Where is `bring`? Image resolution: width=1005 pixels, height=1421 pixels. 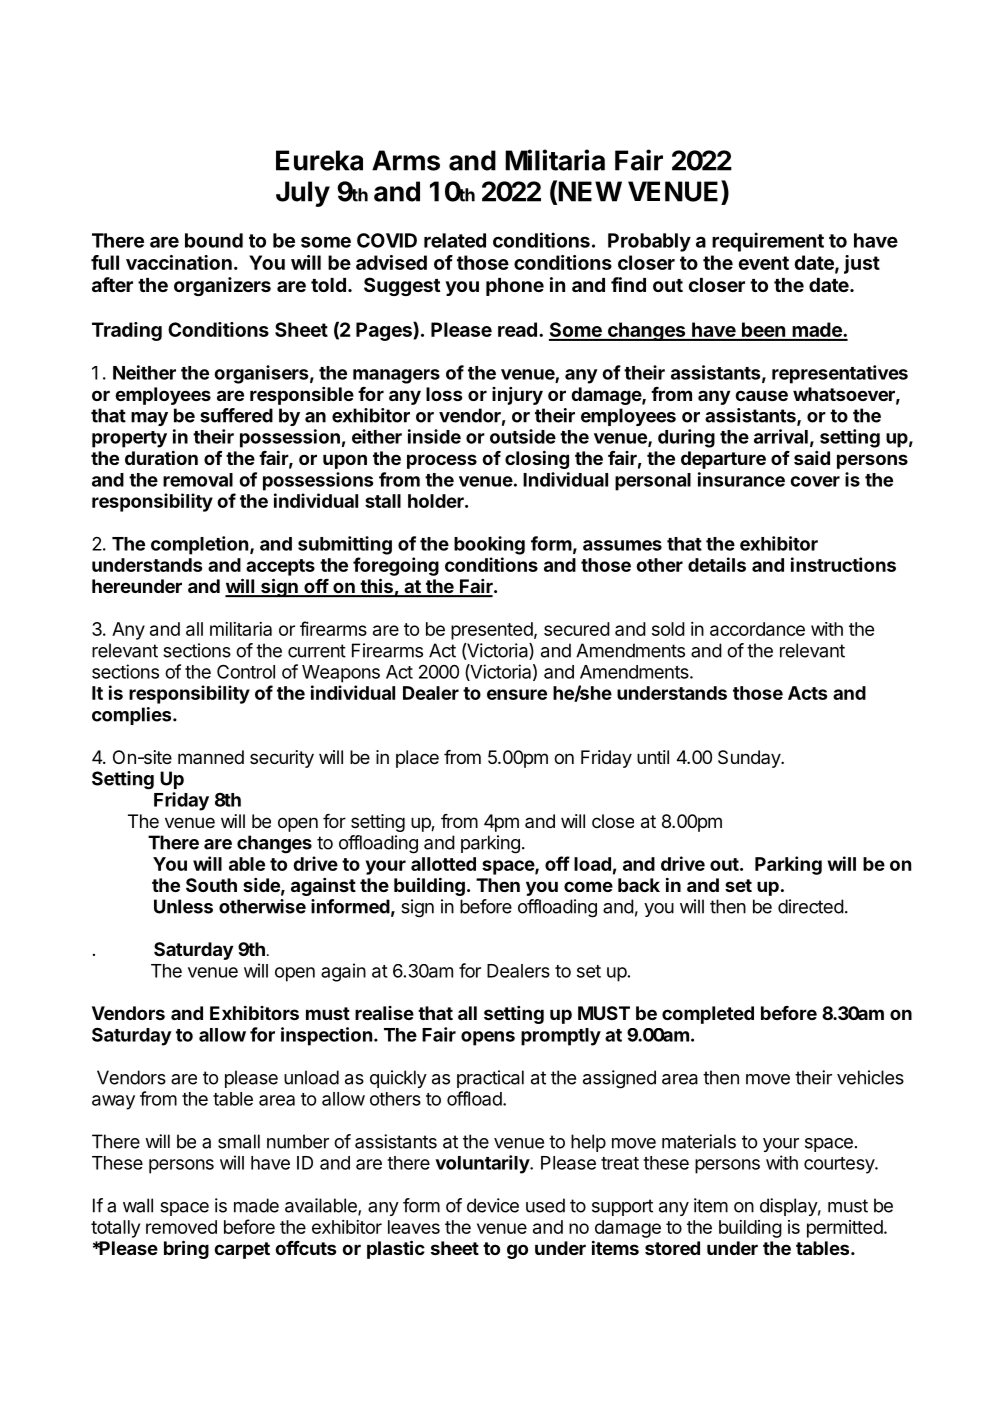
bring is located at coordinates (186, 1249).
